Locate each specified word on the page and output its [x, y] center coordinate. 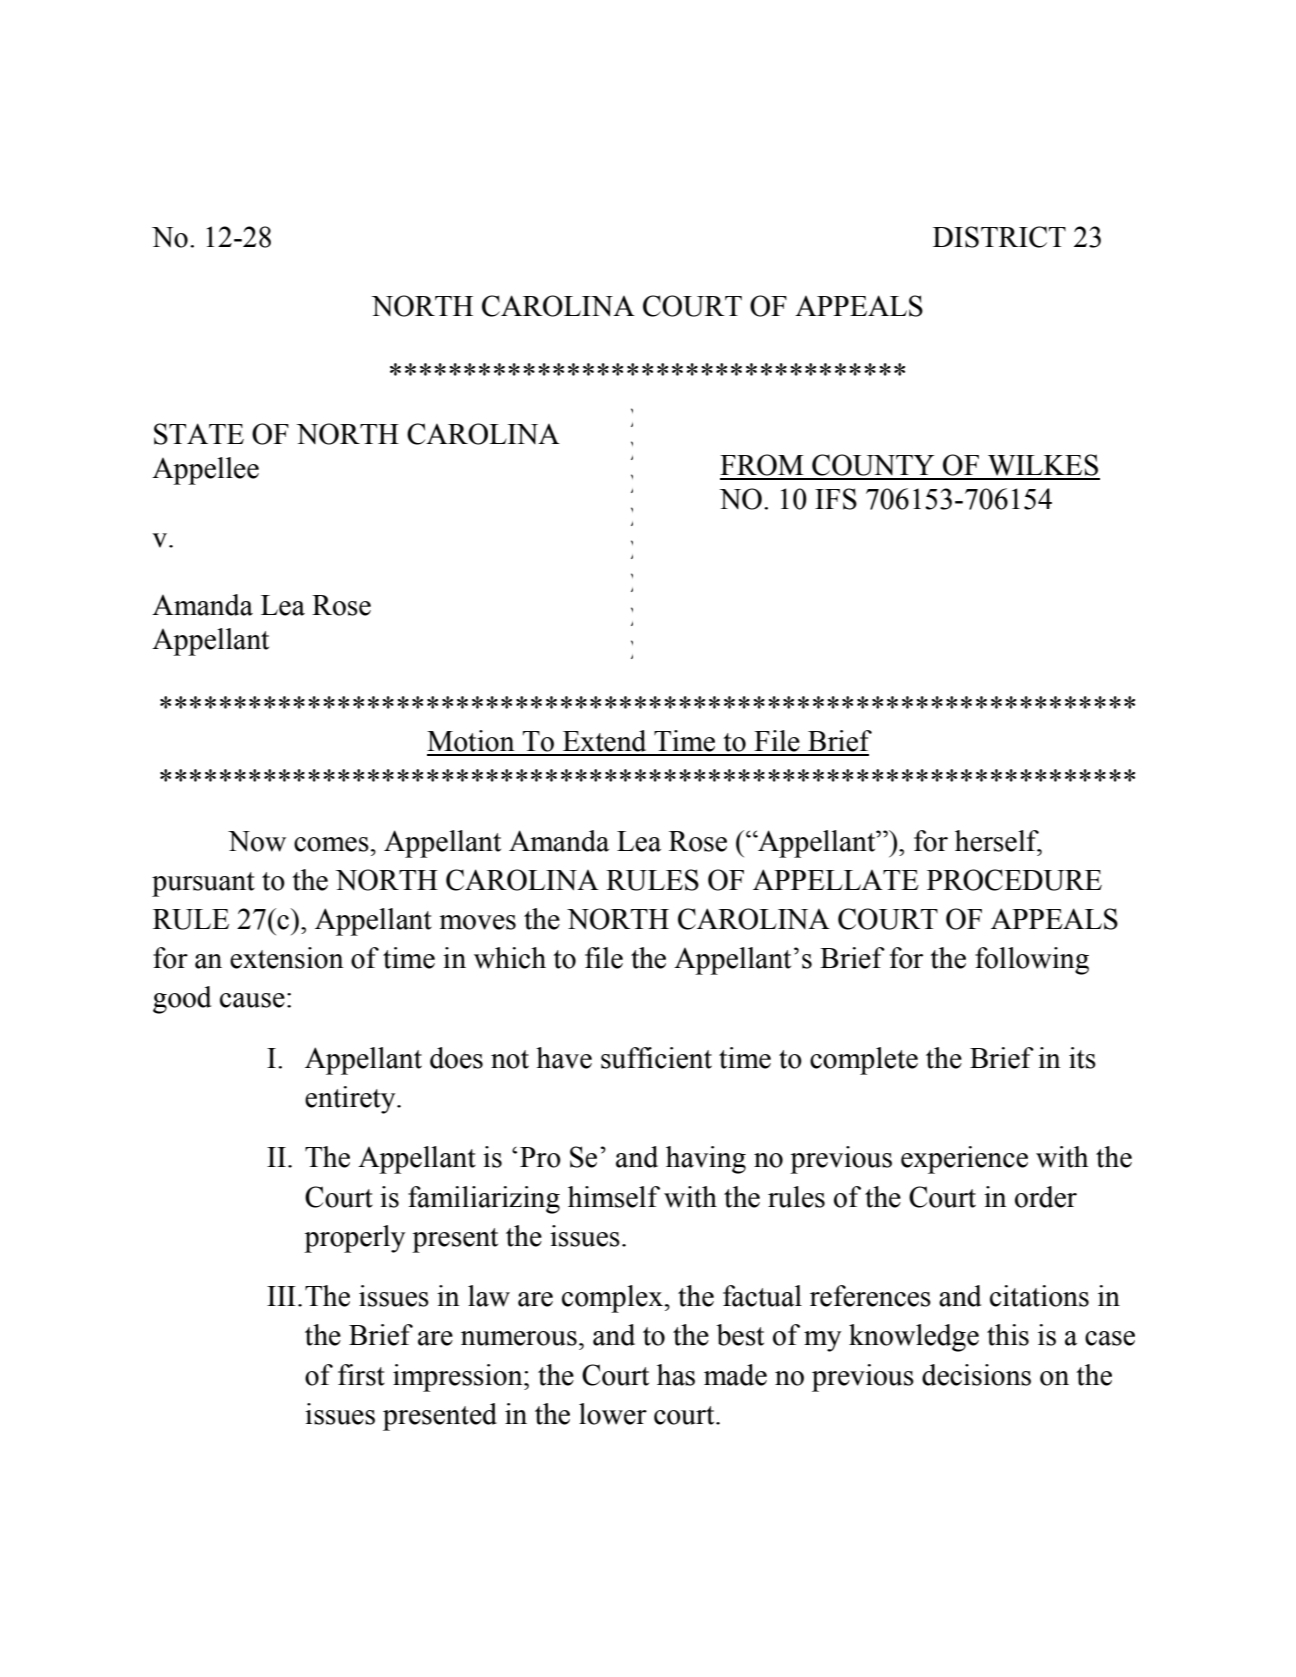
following [1032, 961]
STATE [199, 434]
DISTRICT [999, 237]
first [361, 1375]
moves [477, 922]
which [510, 958]
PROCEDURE [1014, 880]
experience [964, 1160]
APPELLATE [836, 879]
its [1082, 1058]
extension [287, 958]
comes [331, 844]
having [706, 1160]
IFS [836, 499]
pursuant [203, 884]
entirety [351, 1100]
